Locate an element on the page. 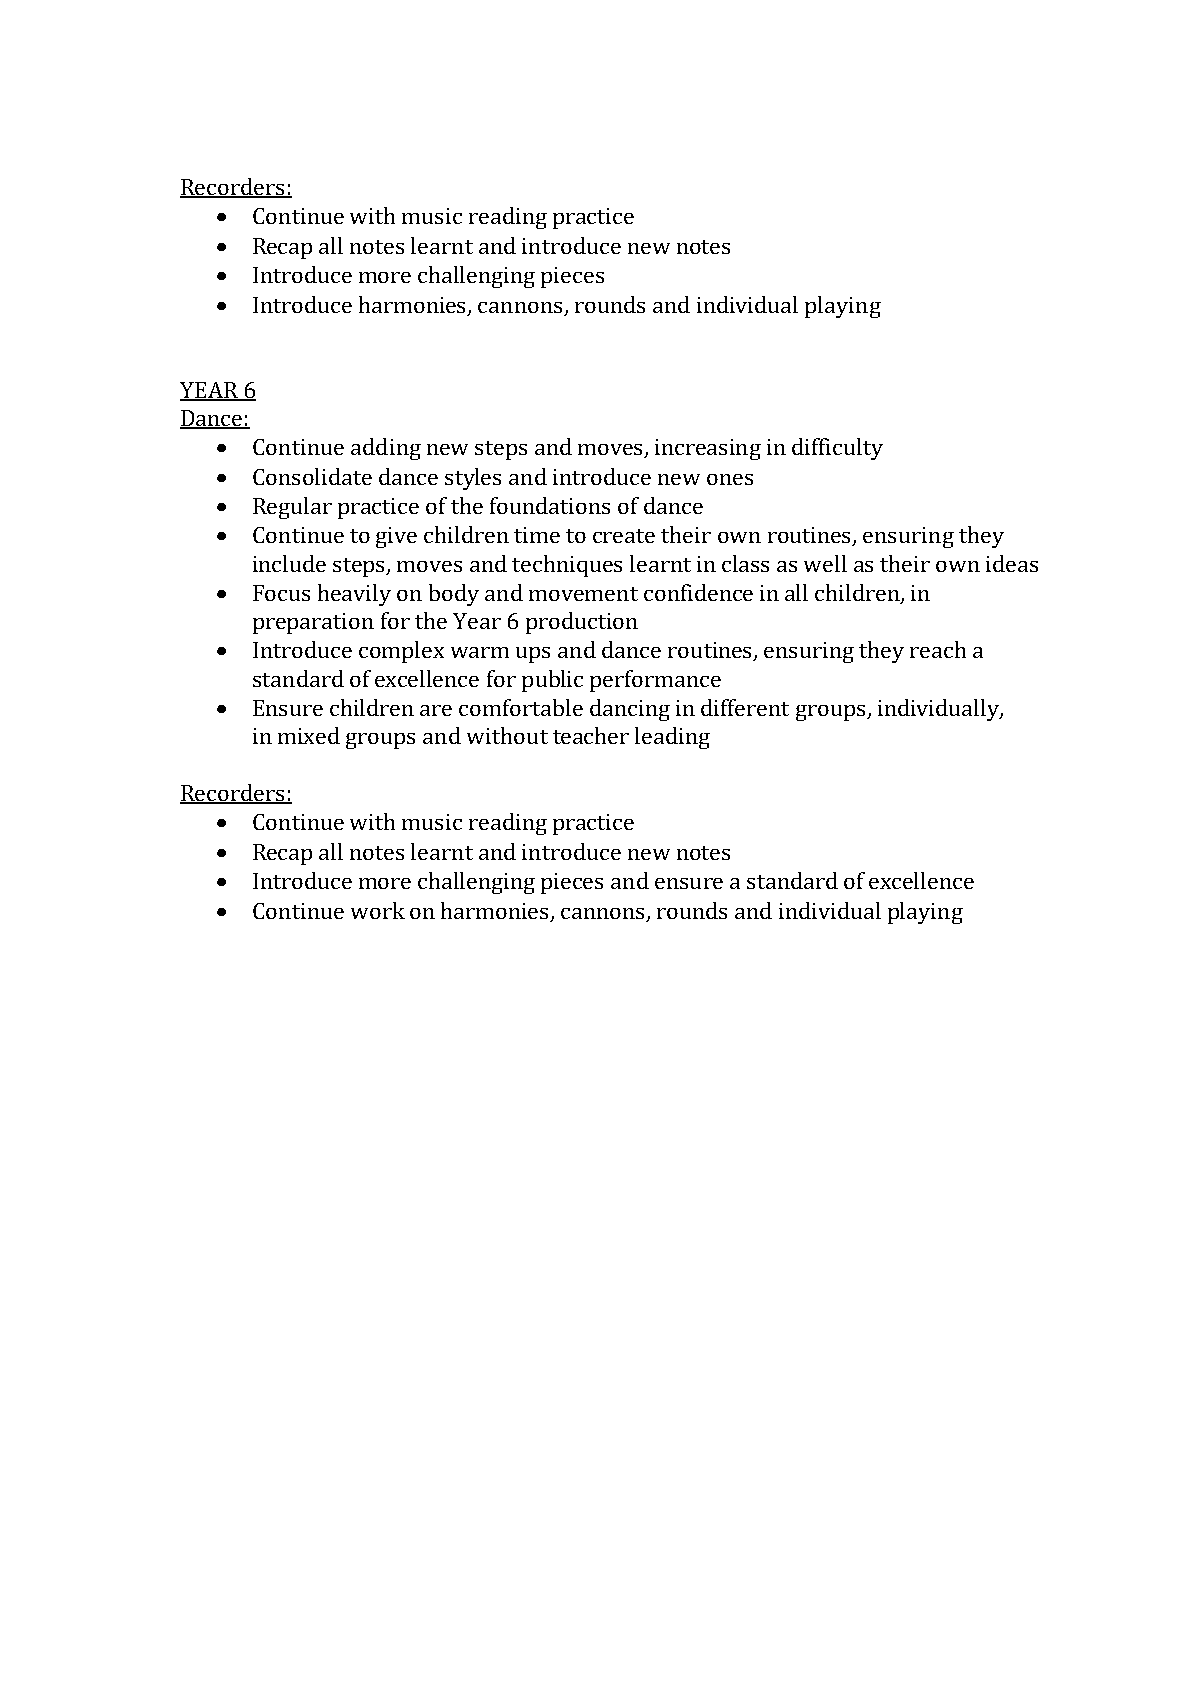  increasing is located at coordinates (708, 449).
